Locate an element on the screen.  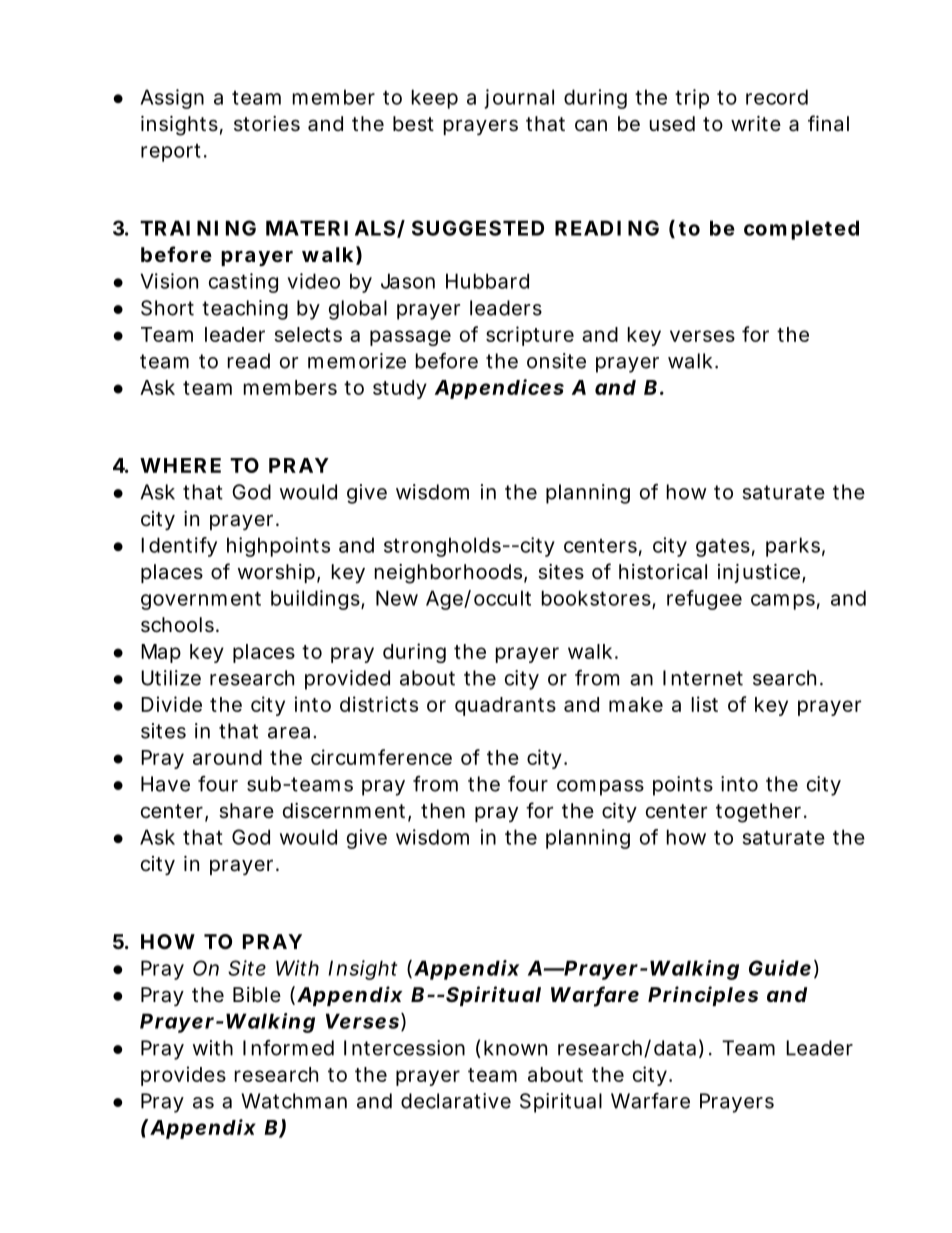
New is located at coordinates (397, 598).
